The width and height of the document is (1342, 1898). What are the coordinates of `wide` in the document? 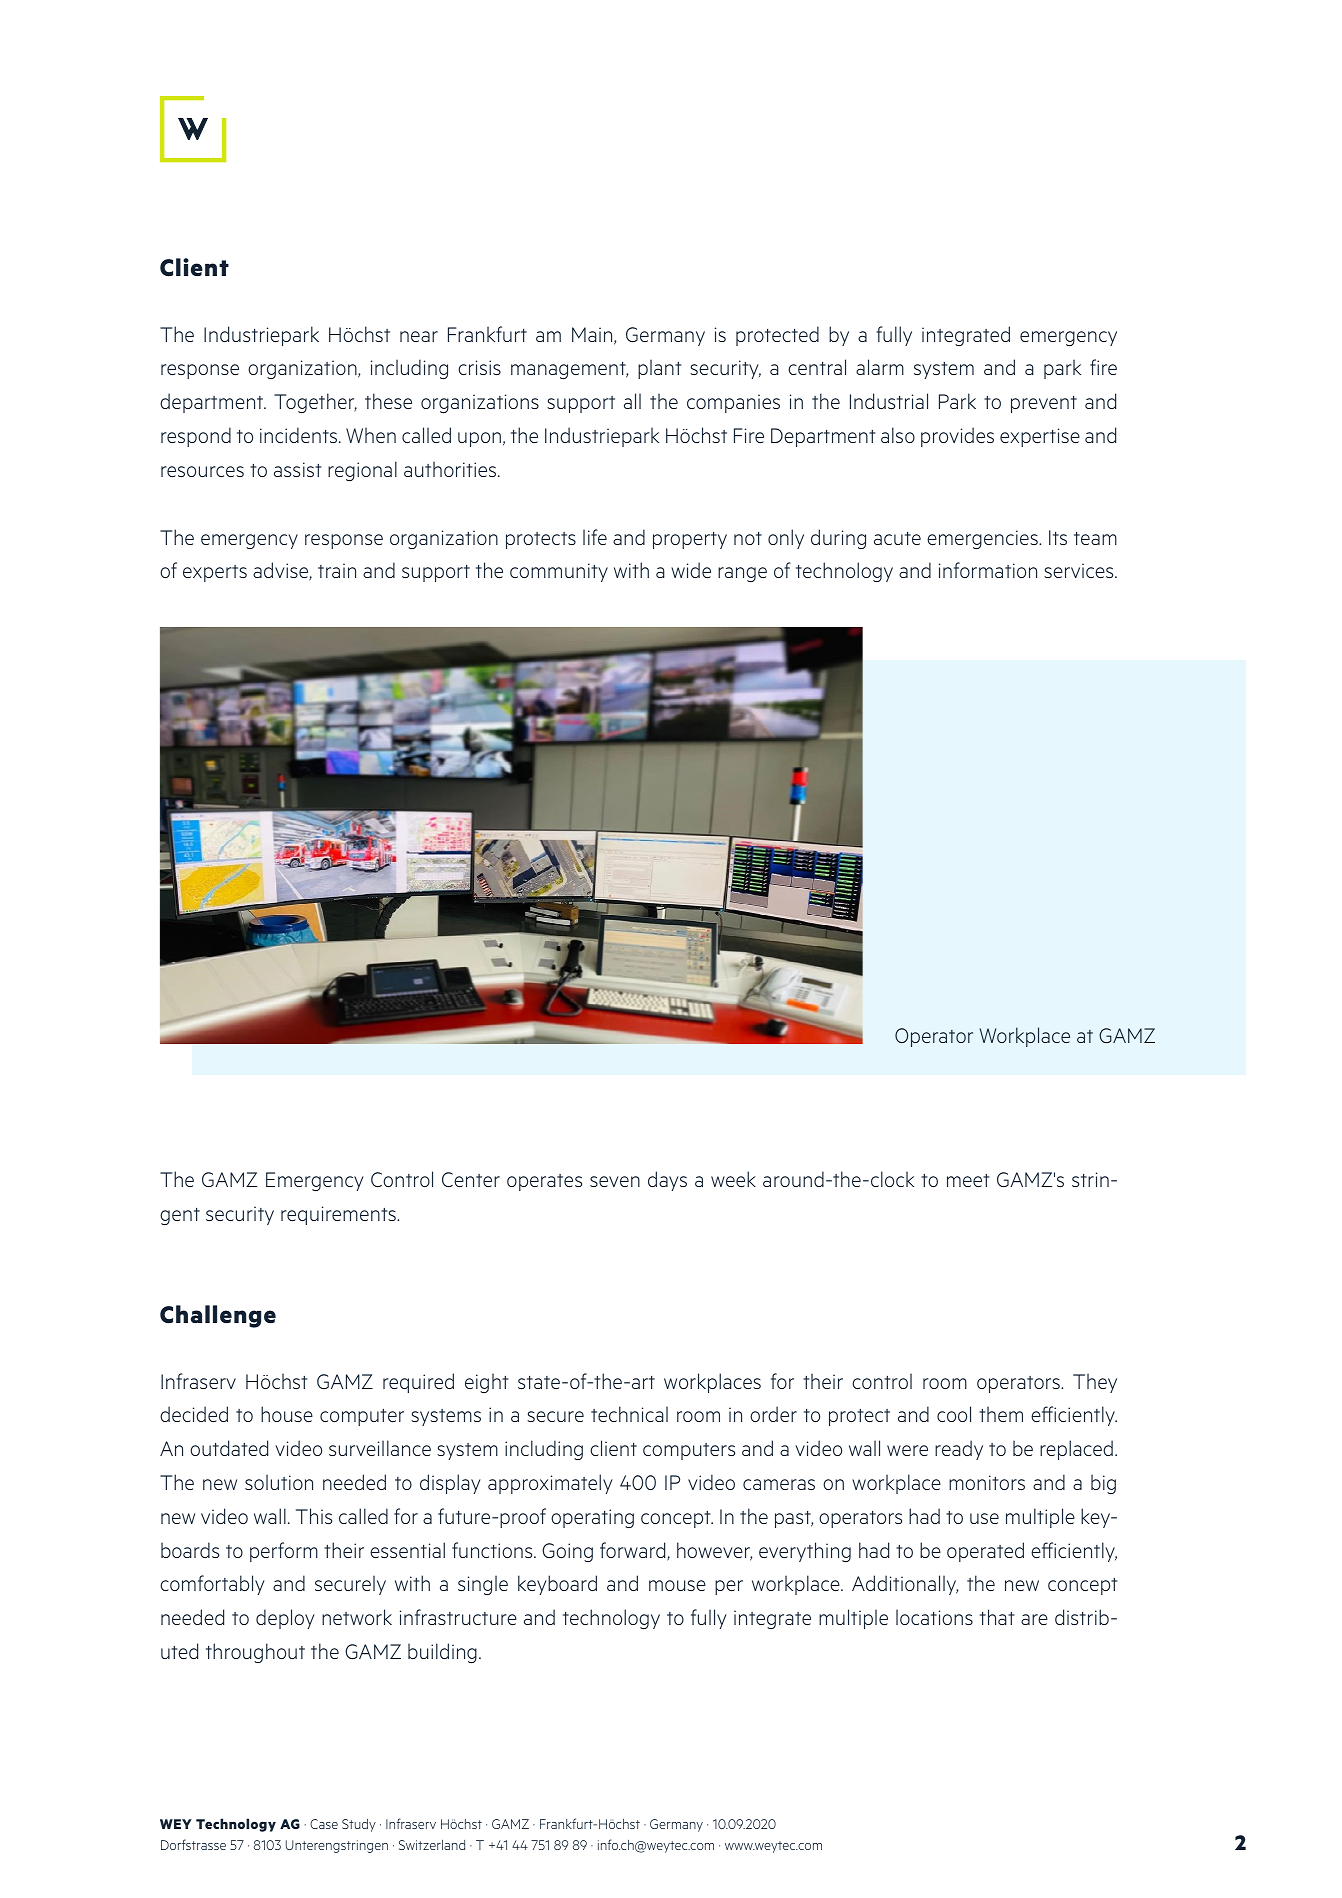 It's located at (691, 570).
